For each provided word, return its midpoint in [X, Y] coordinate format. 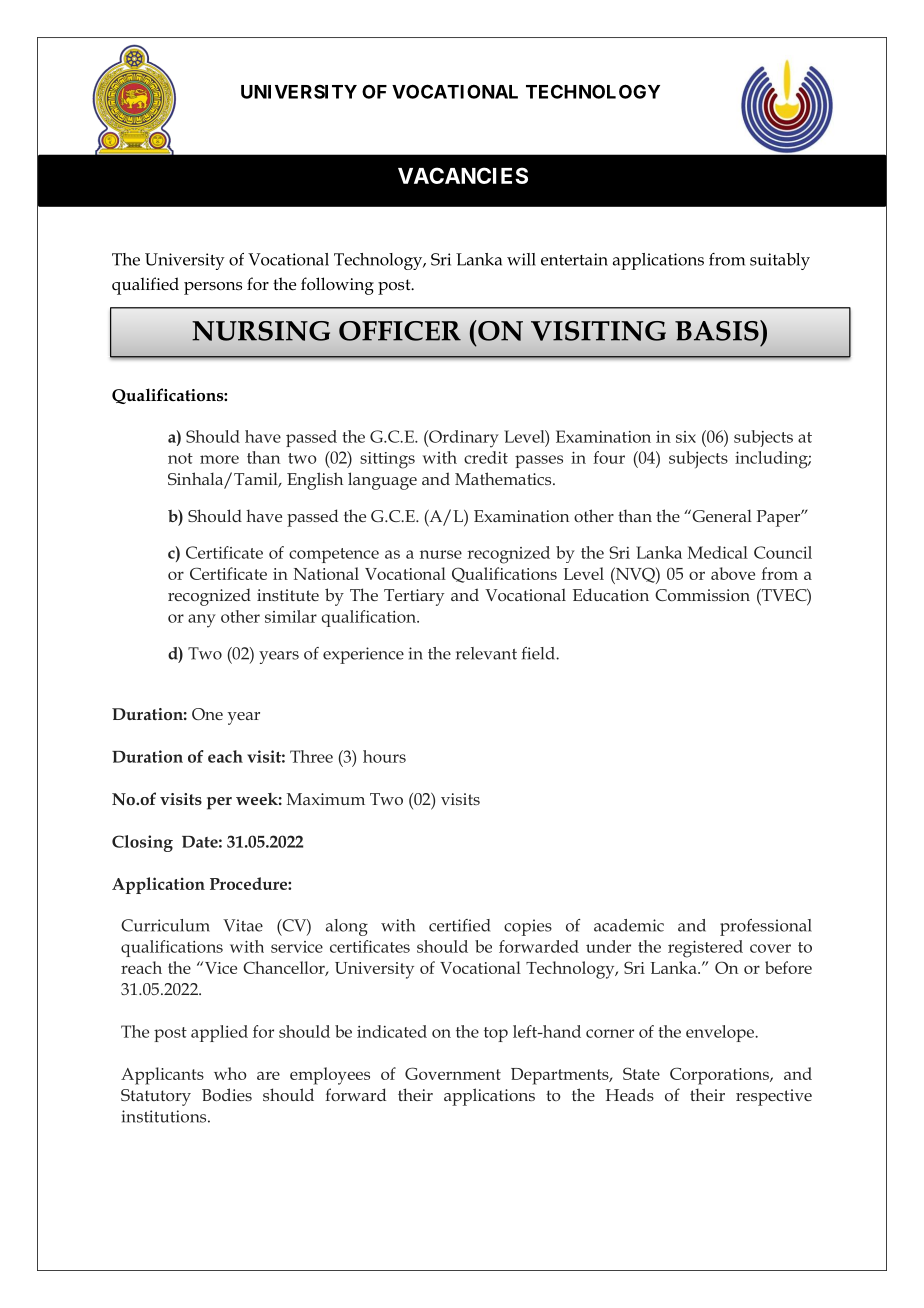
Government [453, 1073]
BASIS [718, 330]
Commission [702, 595]
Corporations [720, 1076]
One [207, 714]
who [230, 1073]
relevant [486, 653]
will [521, 259]
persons [213, 288]
